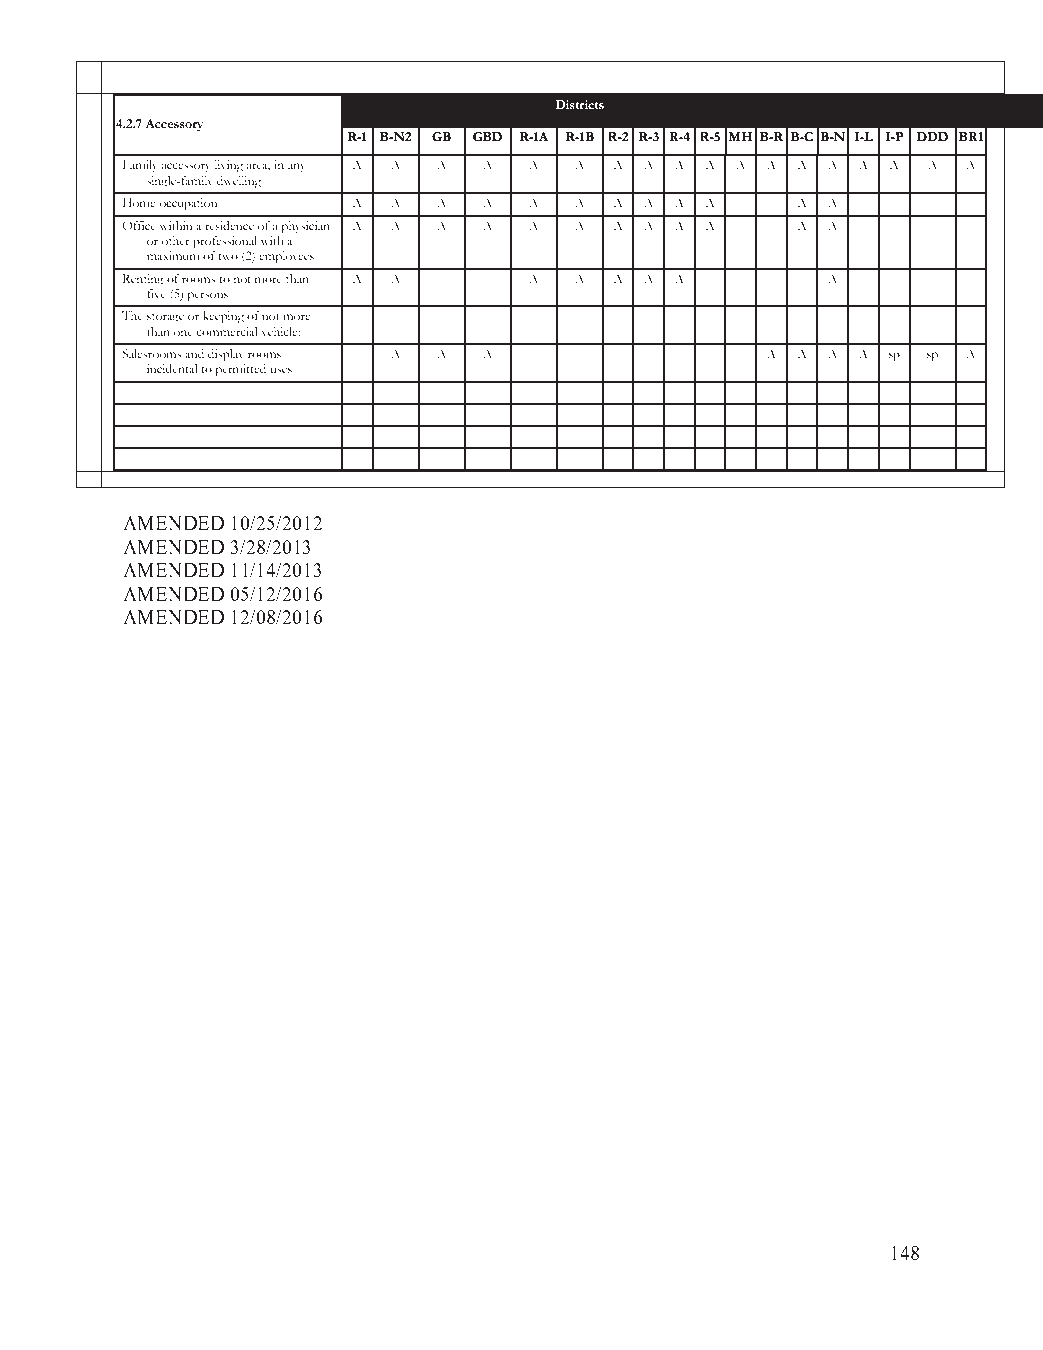 The height and width of the image is (1350, 1043). Describe the element at coordinates (207, 297) in the image. I see `persons` at that location.
